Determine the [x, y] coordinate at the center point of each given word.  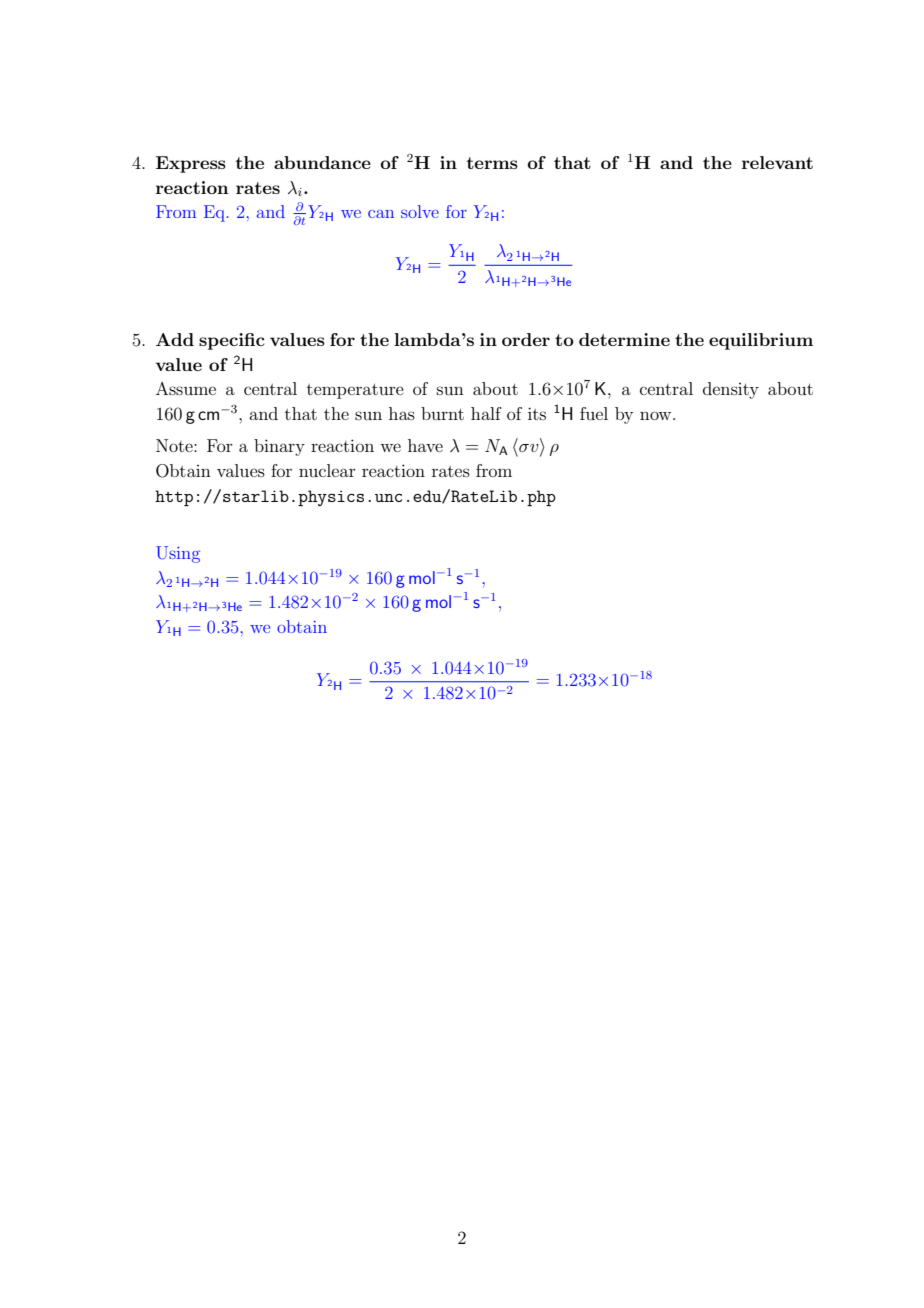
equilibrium [761, 341]
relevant [777, 162]
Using [178, 554]
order [526, 339]
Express [191, 164]
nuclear [327, 470]
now [657, 415]
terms [492, 163]
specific [232, 341]
